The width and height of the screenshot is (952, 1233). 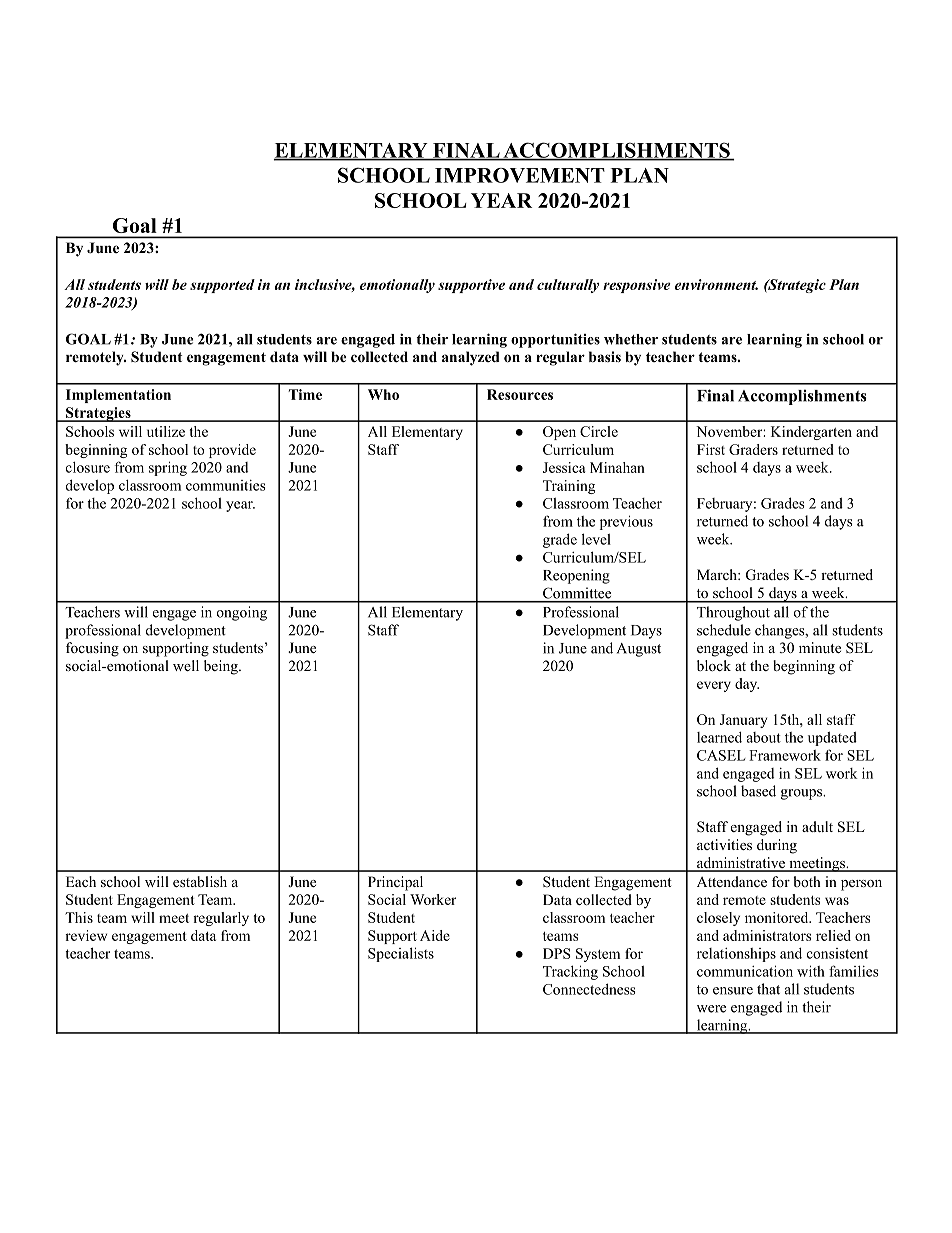 What do you see at coordinates (716, 284) in the screenshot?
I see `environment` at bounding box center [716, 284].
